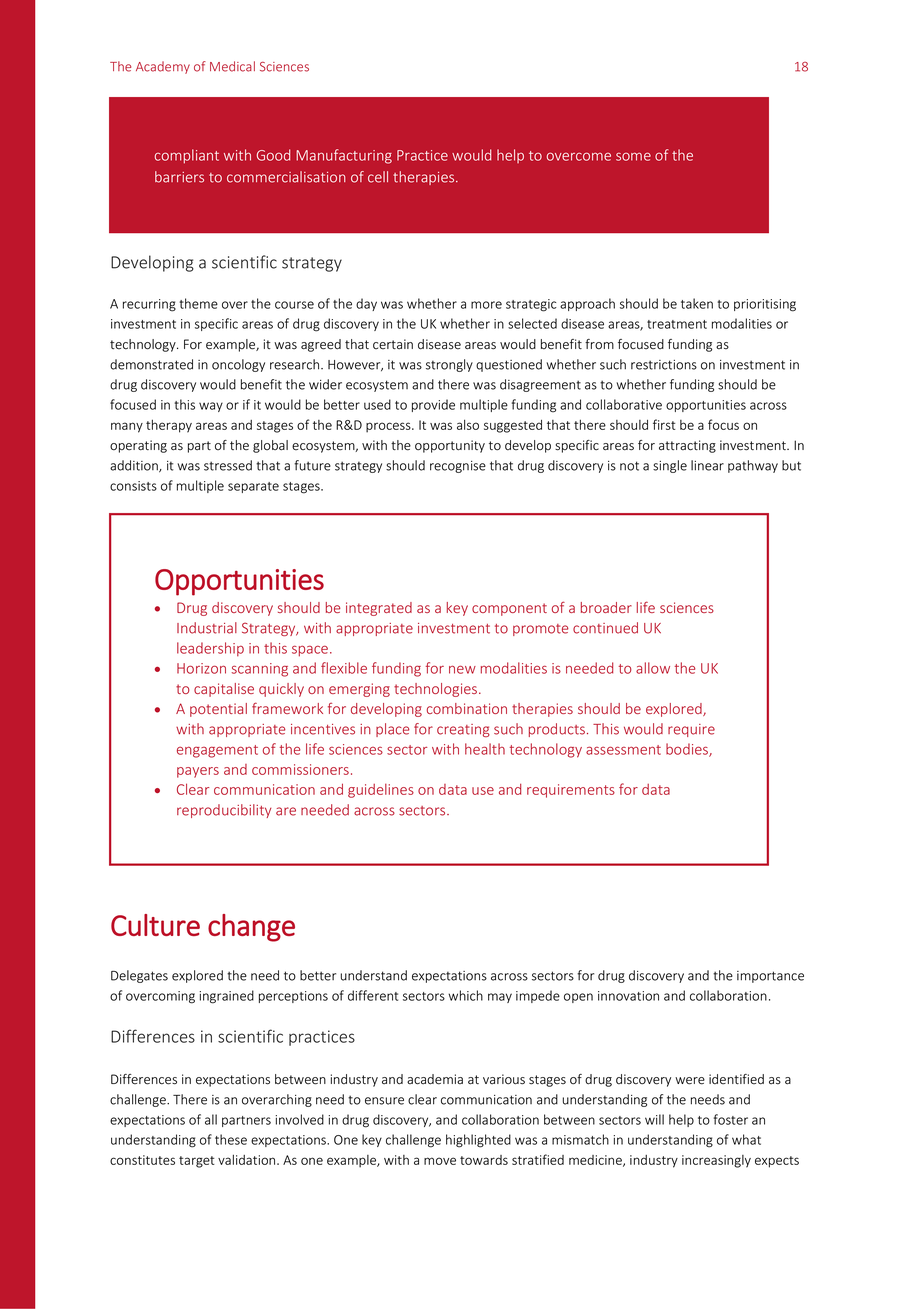 This page has width=924, height=1309. Describe the element at coordinates (478, 1141) in the page. I see `highlighted` at that location.
